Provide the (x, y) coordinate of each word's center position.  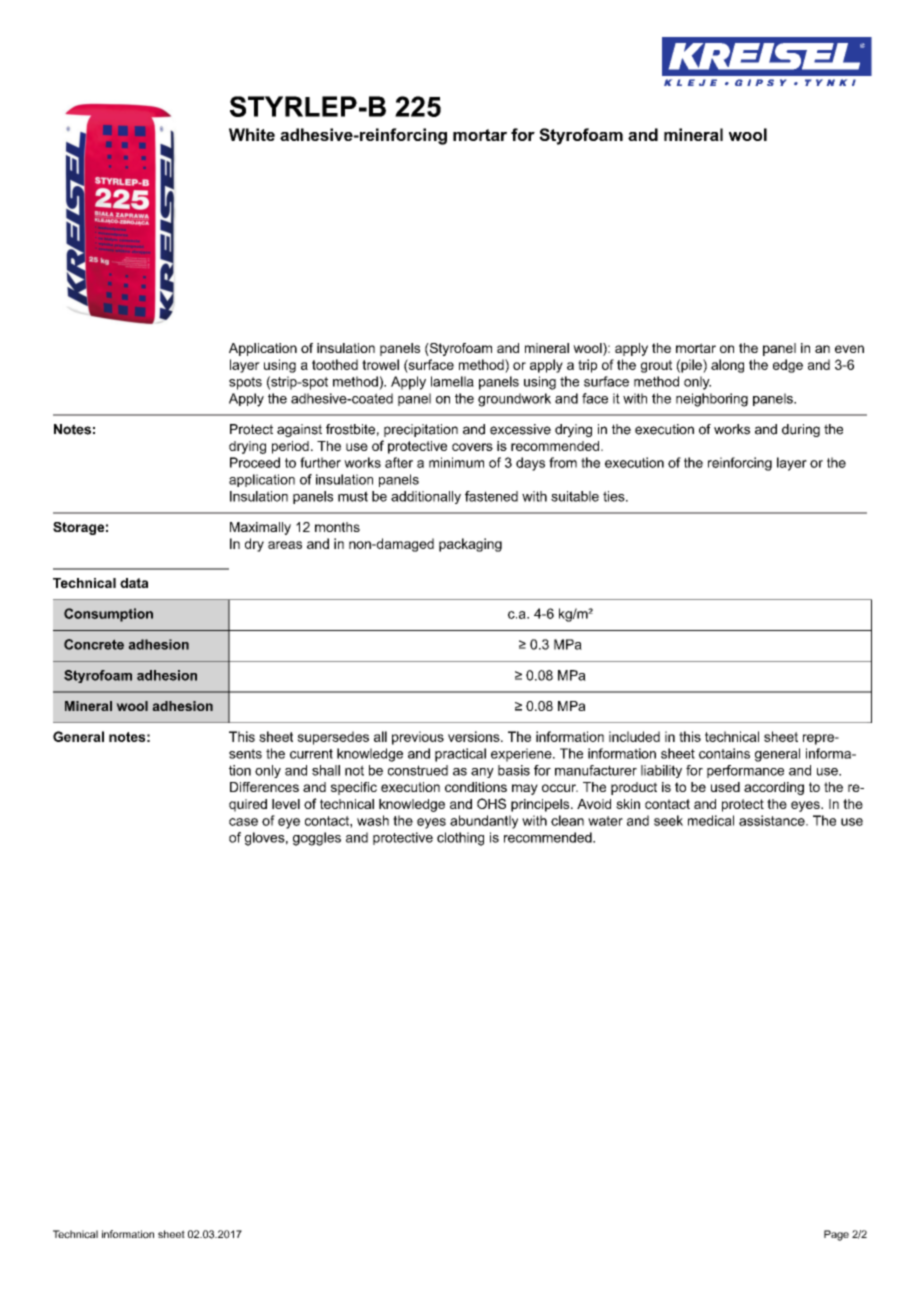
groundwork (514, 400)
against (299, 430)
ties (615, 496)
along (727, 366)
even (849, 349)
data (134, 583)
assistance (773, 820)
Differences (264, 787)
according (774, 788)
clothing (460, 839)
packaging (470, 545)
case (243, 822)
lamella (452, 381)
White (252, 134)
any (482, 773)
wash (373, 820)
